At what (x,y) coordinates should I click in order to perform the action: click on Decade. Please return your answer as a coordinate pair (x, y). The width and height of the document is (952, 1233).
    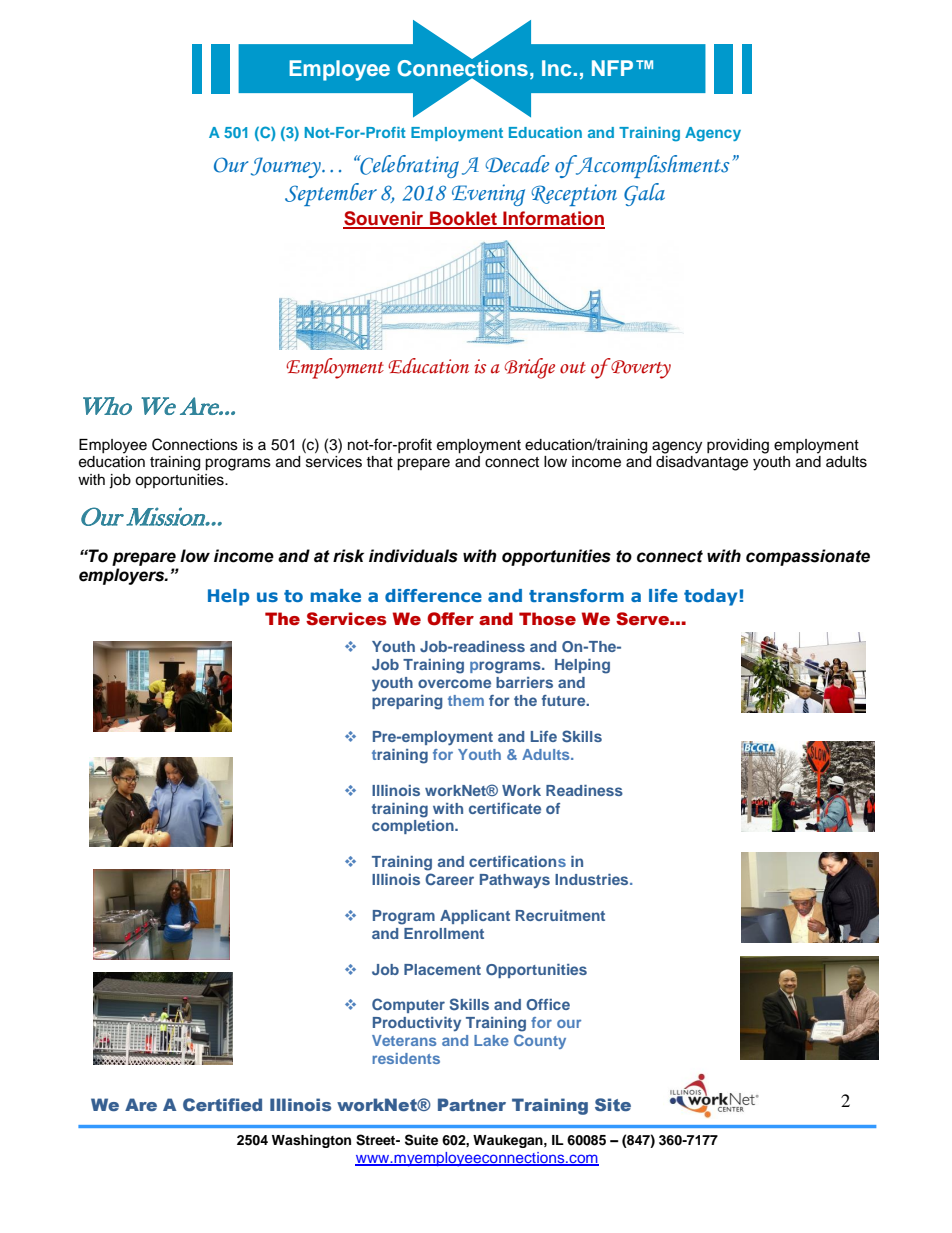
    Looking at the image, I should click on (517, 164).
